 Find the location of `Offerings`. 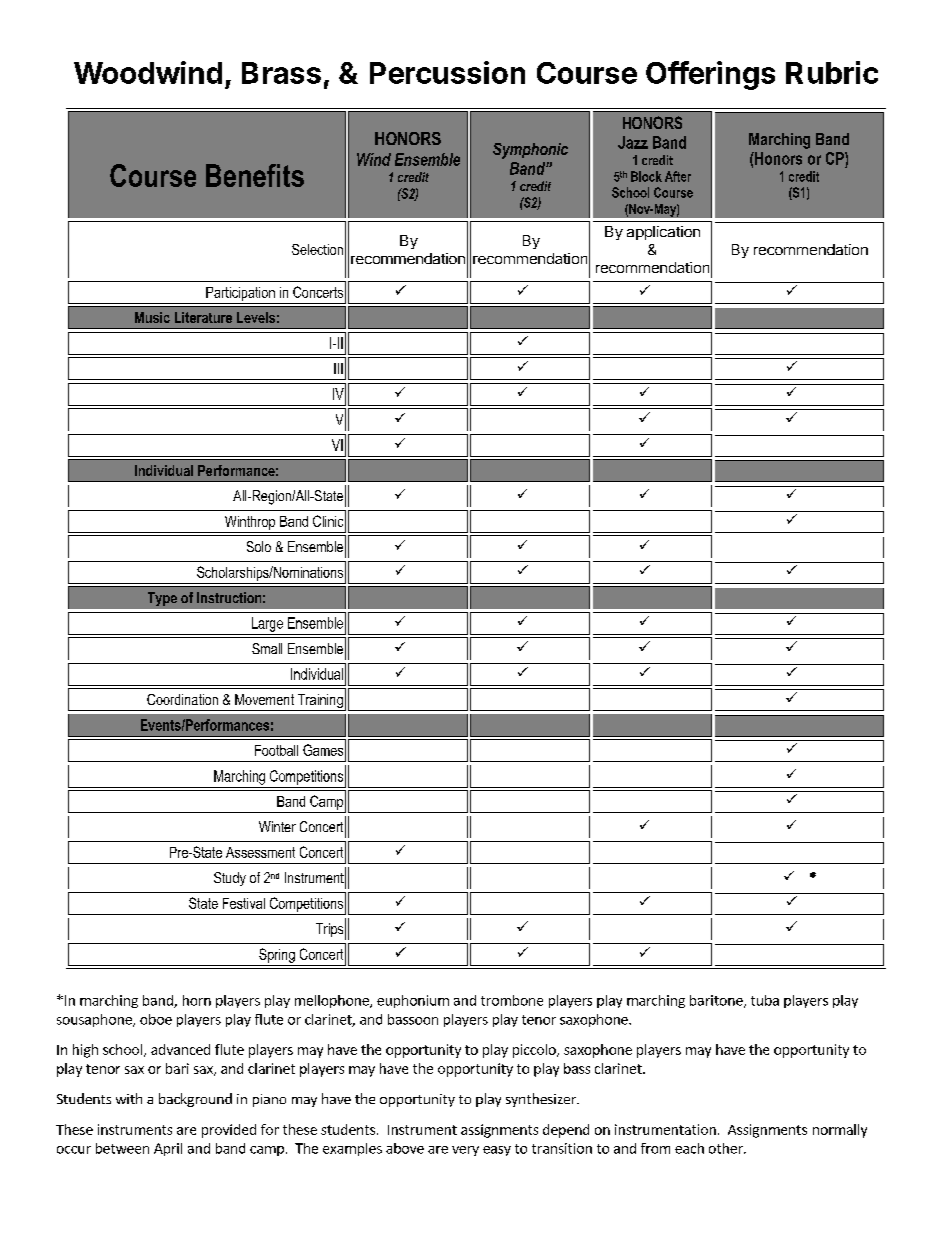

Offerings is located at coordinates (710, 75).
